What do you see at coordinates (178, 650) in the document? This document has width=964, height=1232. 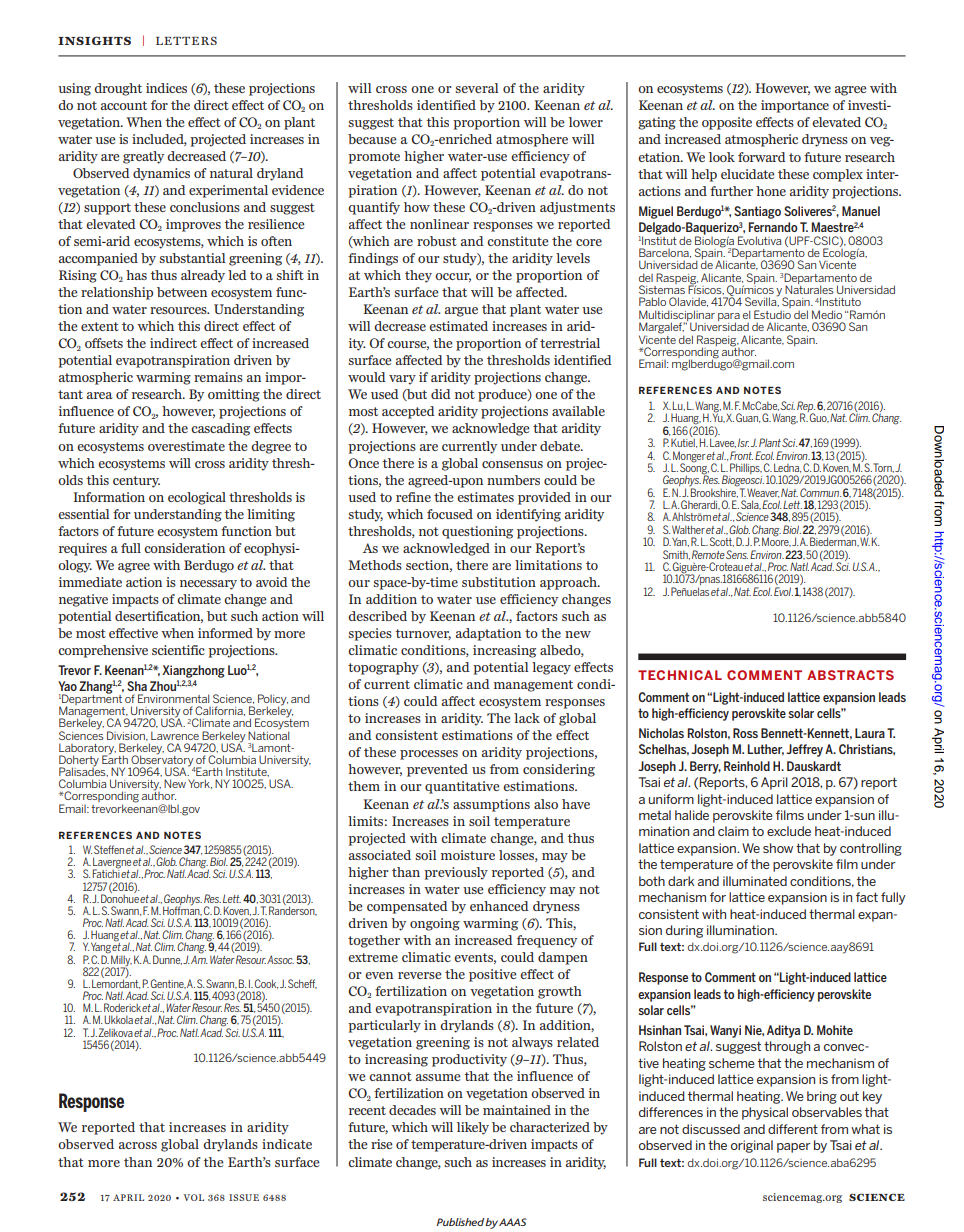 I see `scientific` at bounding box center [178, 650].
